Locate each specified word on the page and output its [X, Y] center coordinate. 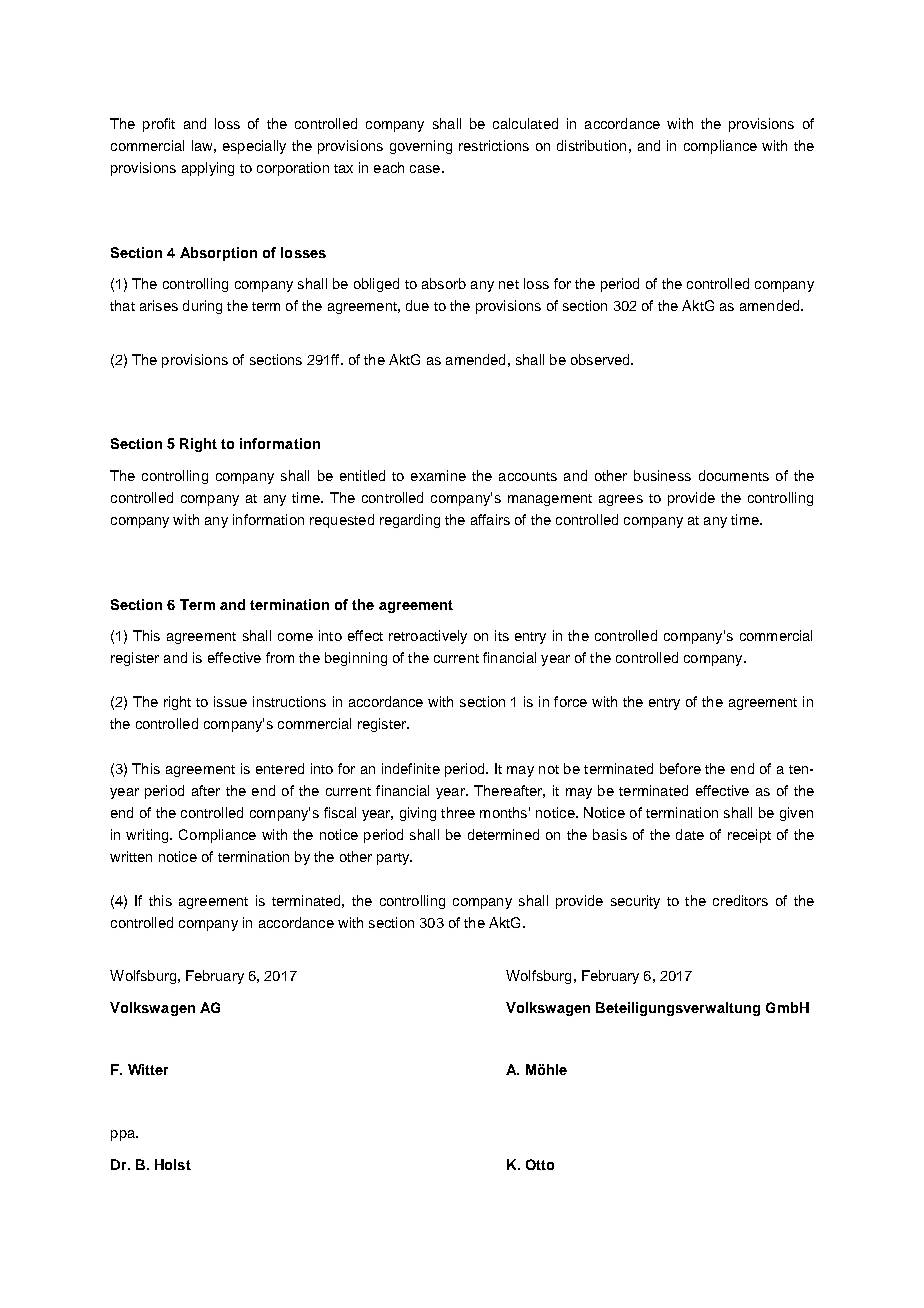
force [570, 701]
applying [208, 169]
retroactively [428, 637]
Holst [173, 1164]
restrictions [494, 145]
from [280, 657]
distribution [591, 145]
